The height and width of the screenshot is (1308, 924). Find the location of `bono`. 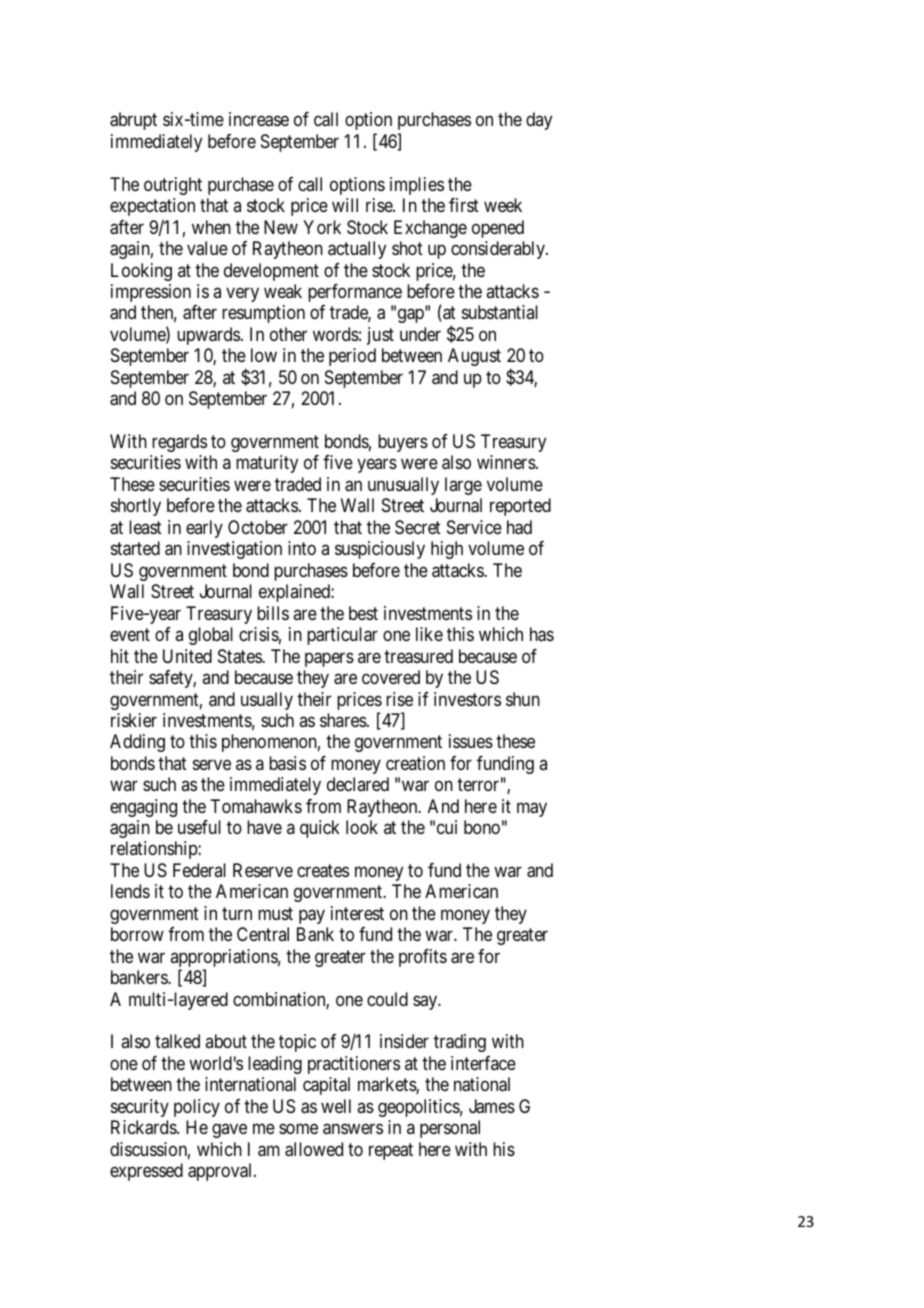

bono is located at coordinates (482, 827).
